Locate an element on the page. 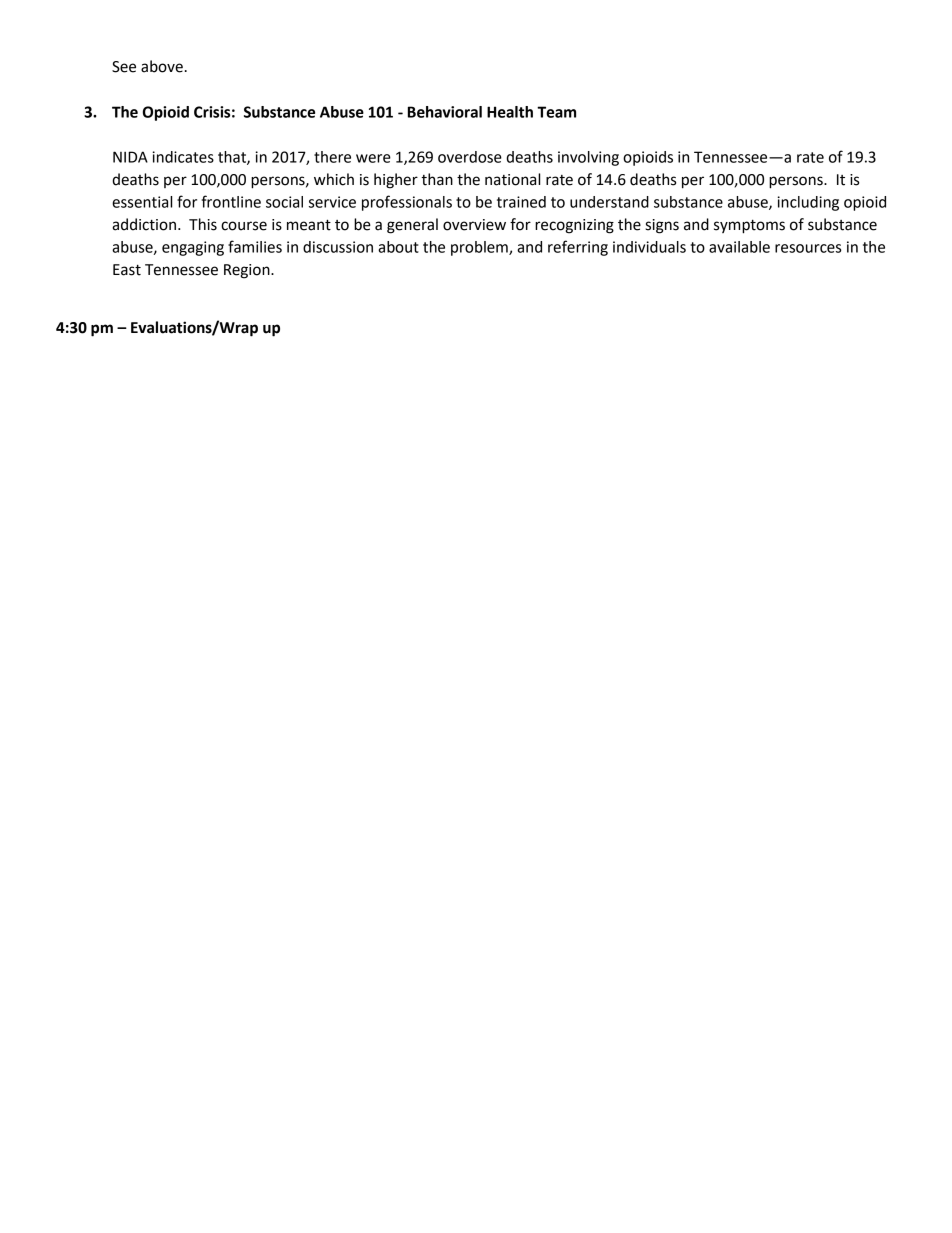 This page has width=952, height=1233. above is located at coordinates (162, 66).
